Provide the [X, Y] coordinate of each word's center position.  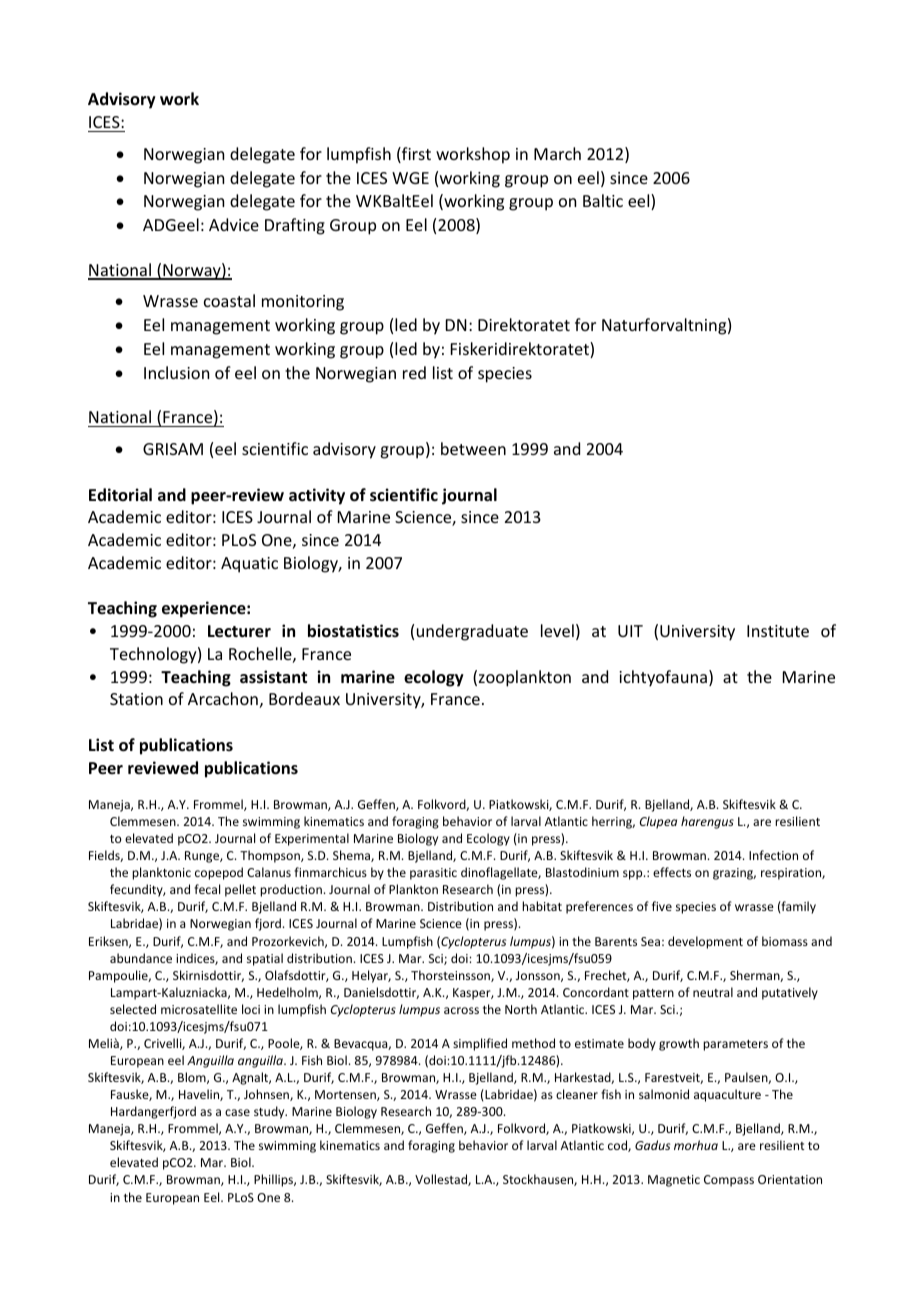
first [415, 155]
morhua [696, 1145]
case [237, 1112]
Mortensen [346, 1095]
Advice [234, 224]
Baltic [603, 200]
